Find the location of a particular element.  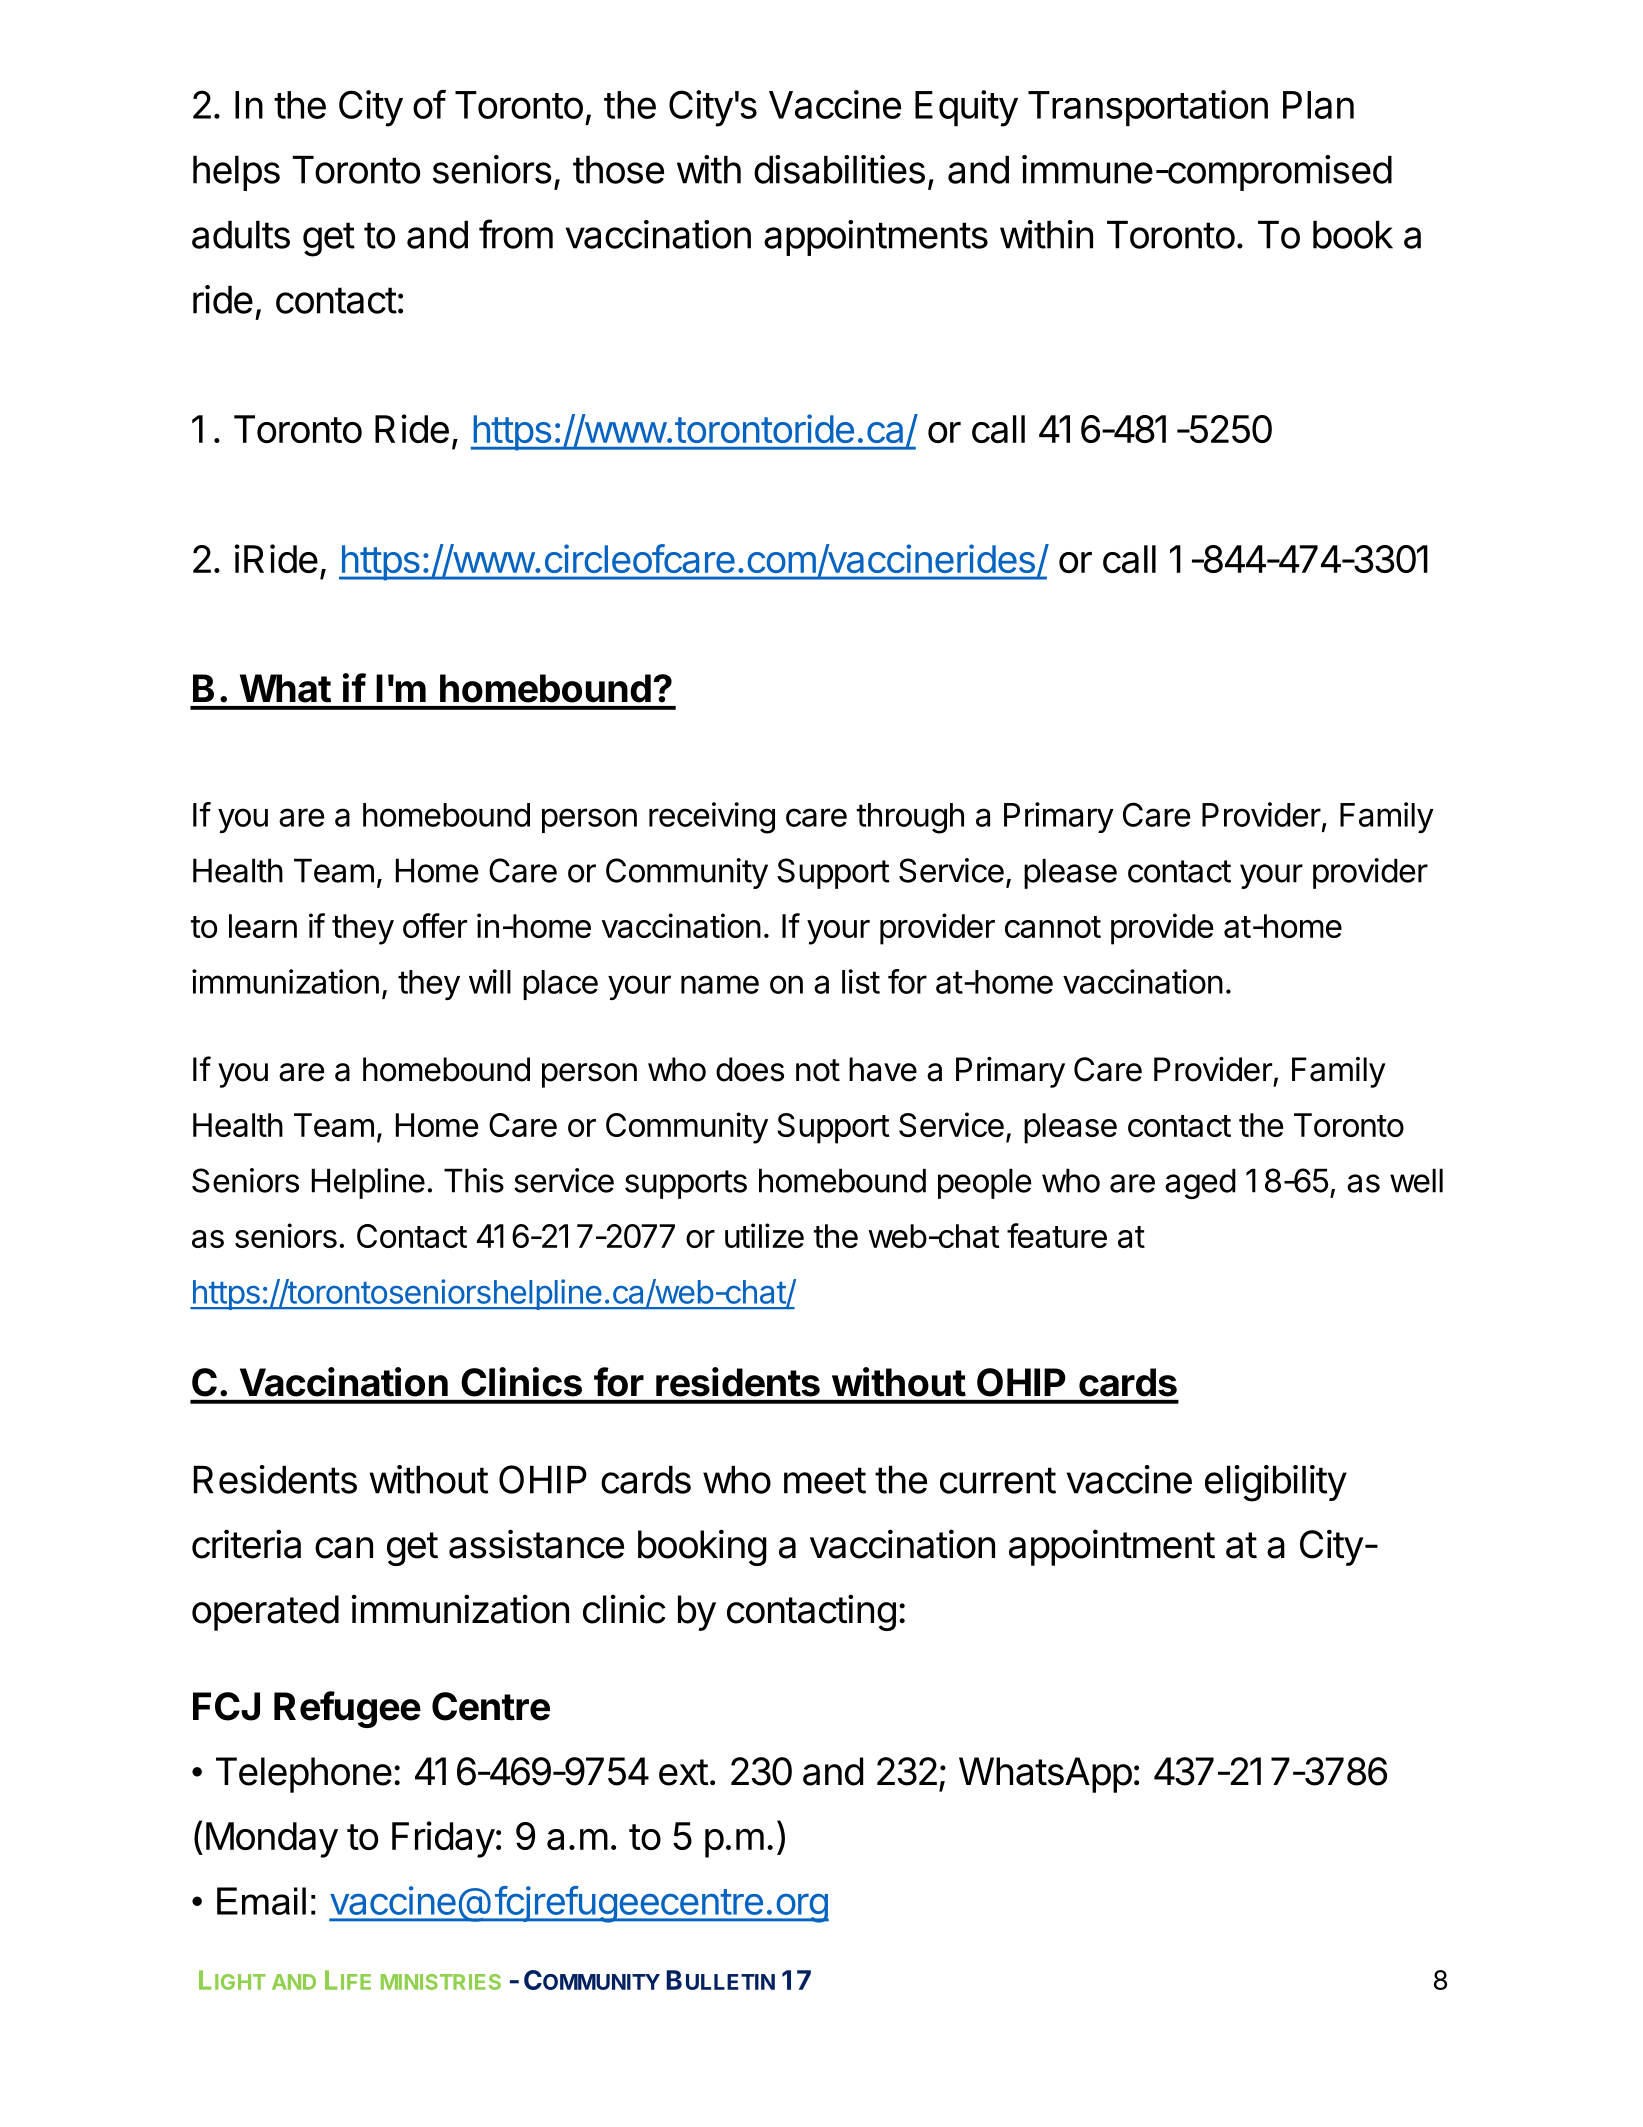

through is located at coordinates (910, 818).
